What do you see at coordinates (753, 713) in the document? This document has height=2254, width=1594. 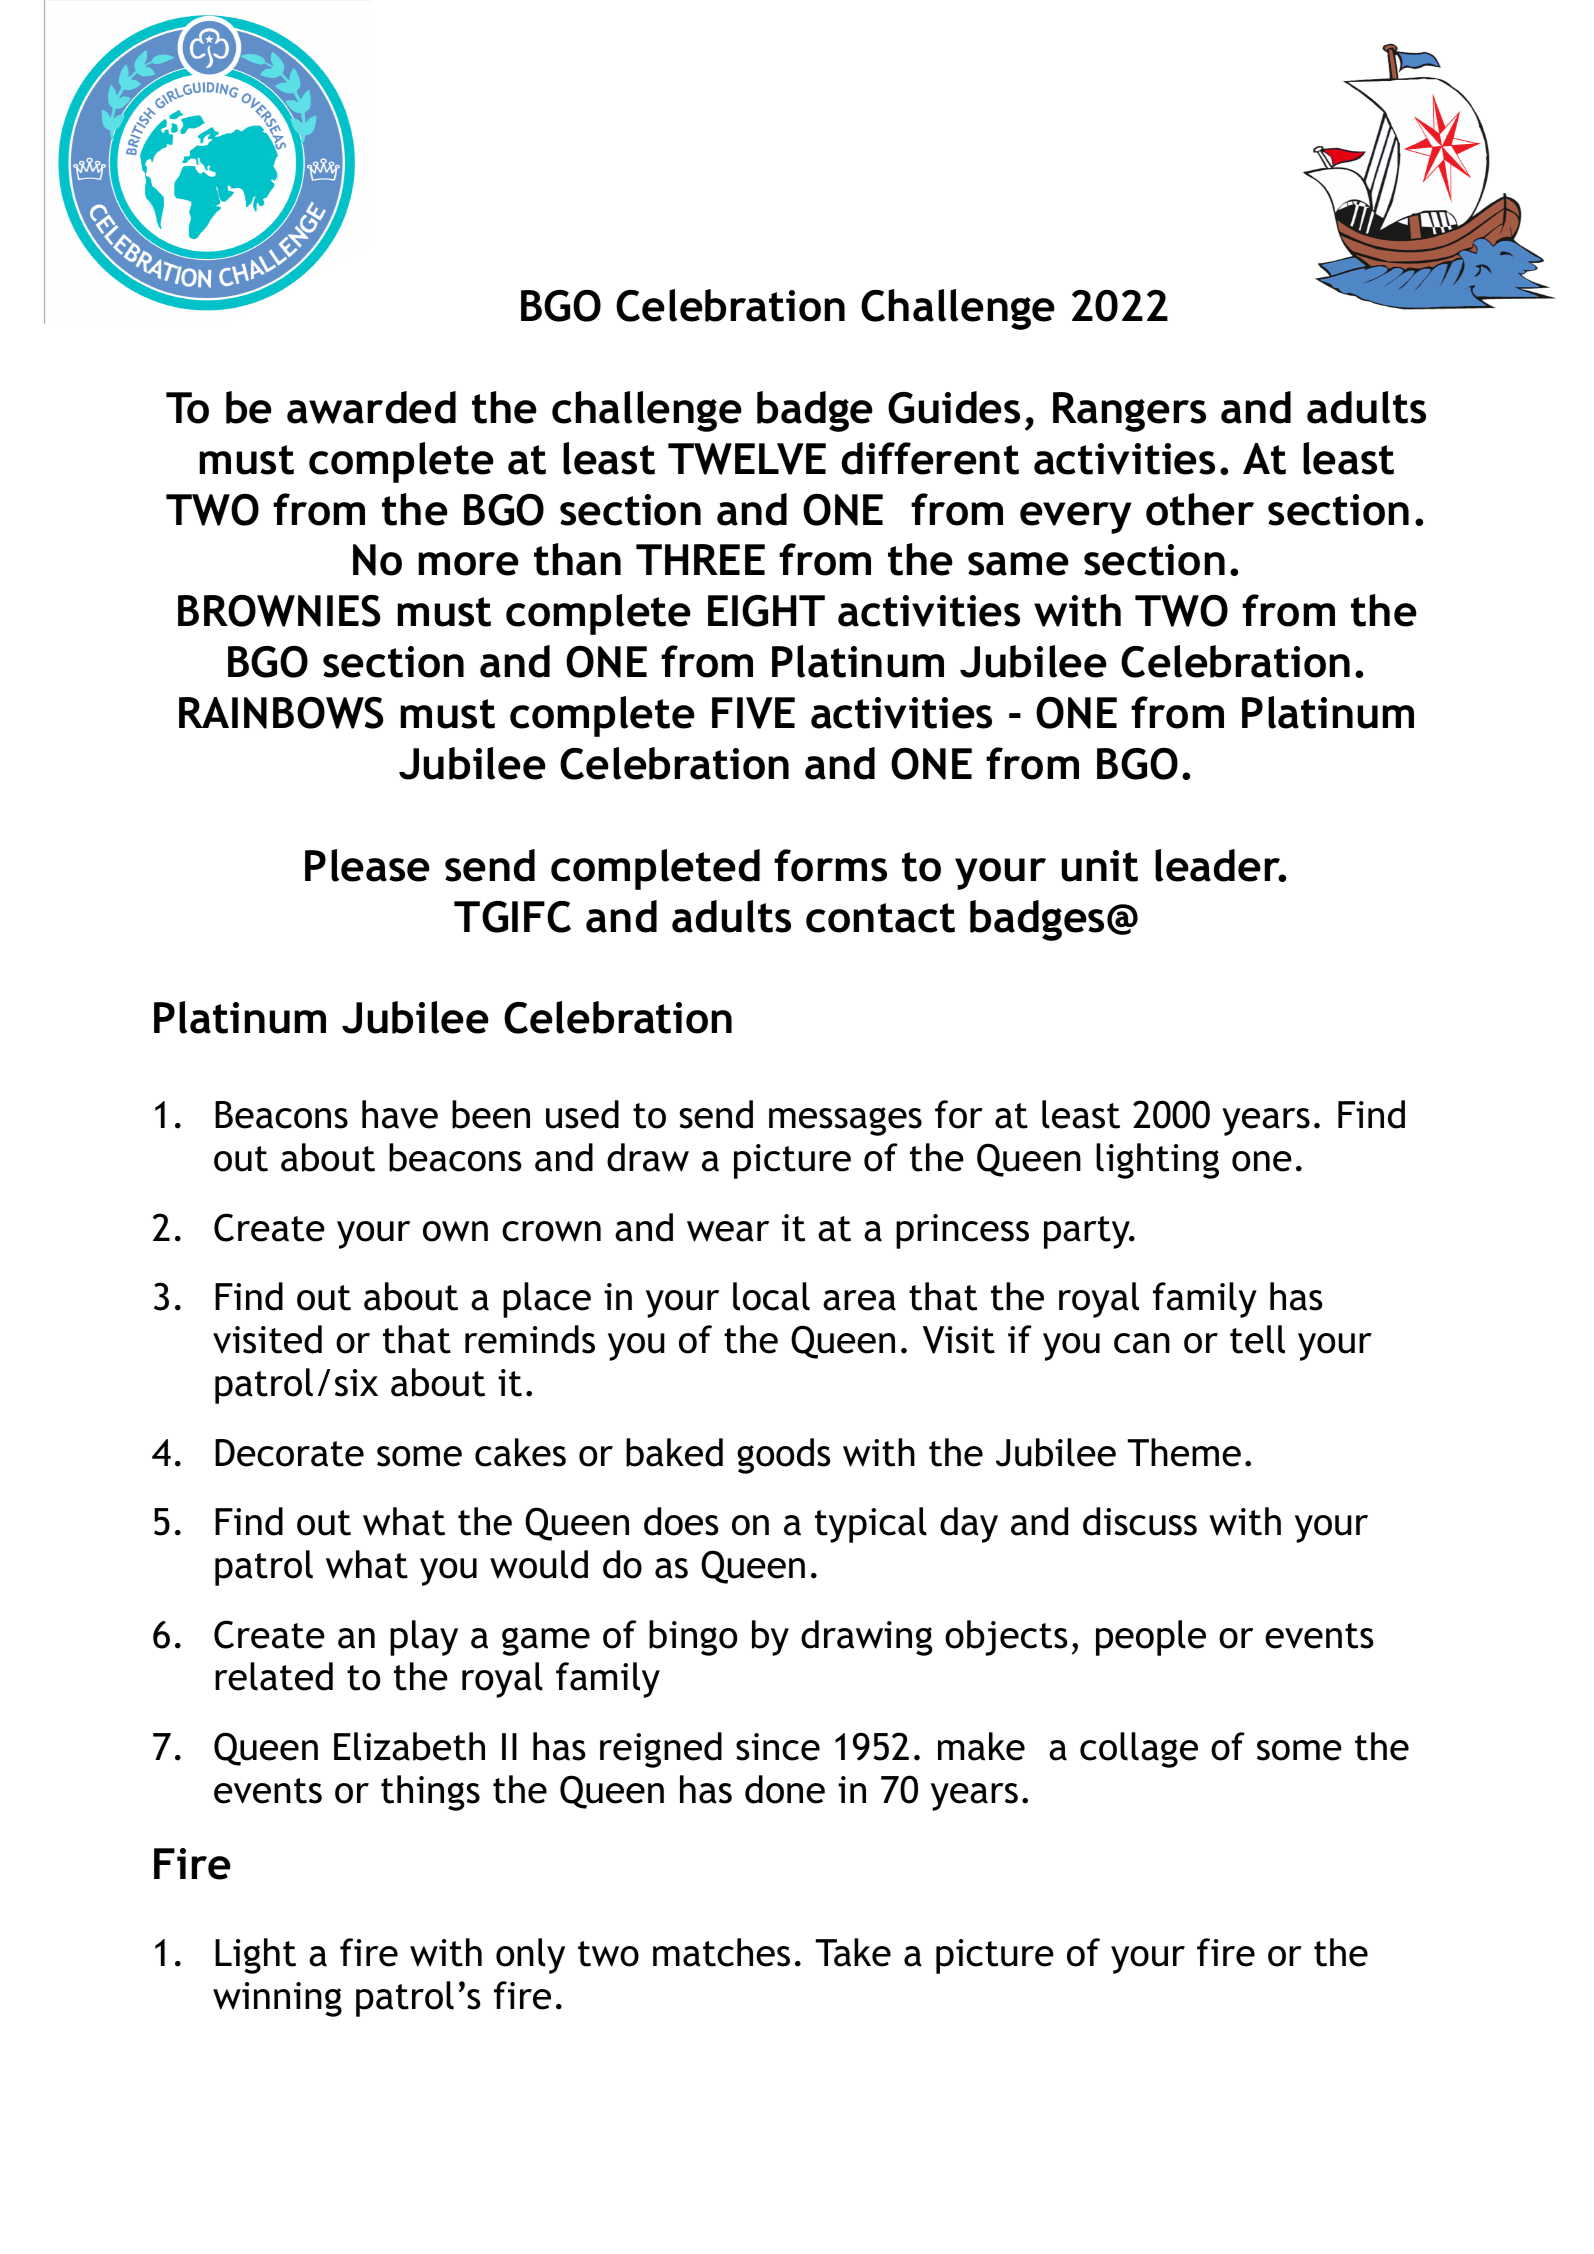 I see `FIVE` at bounding box center [753, 713].
